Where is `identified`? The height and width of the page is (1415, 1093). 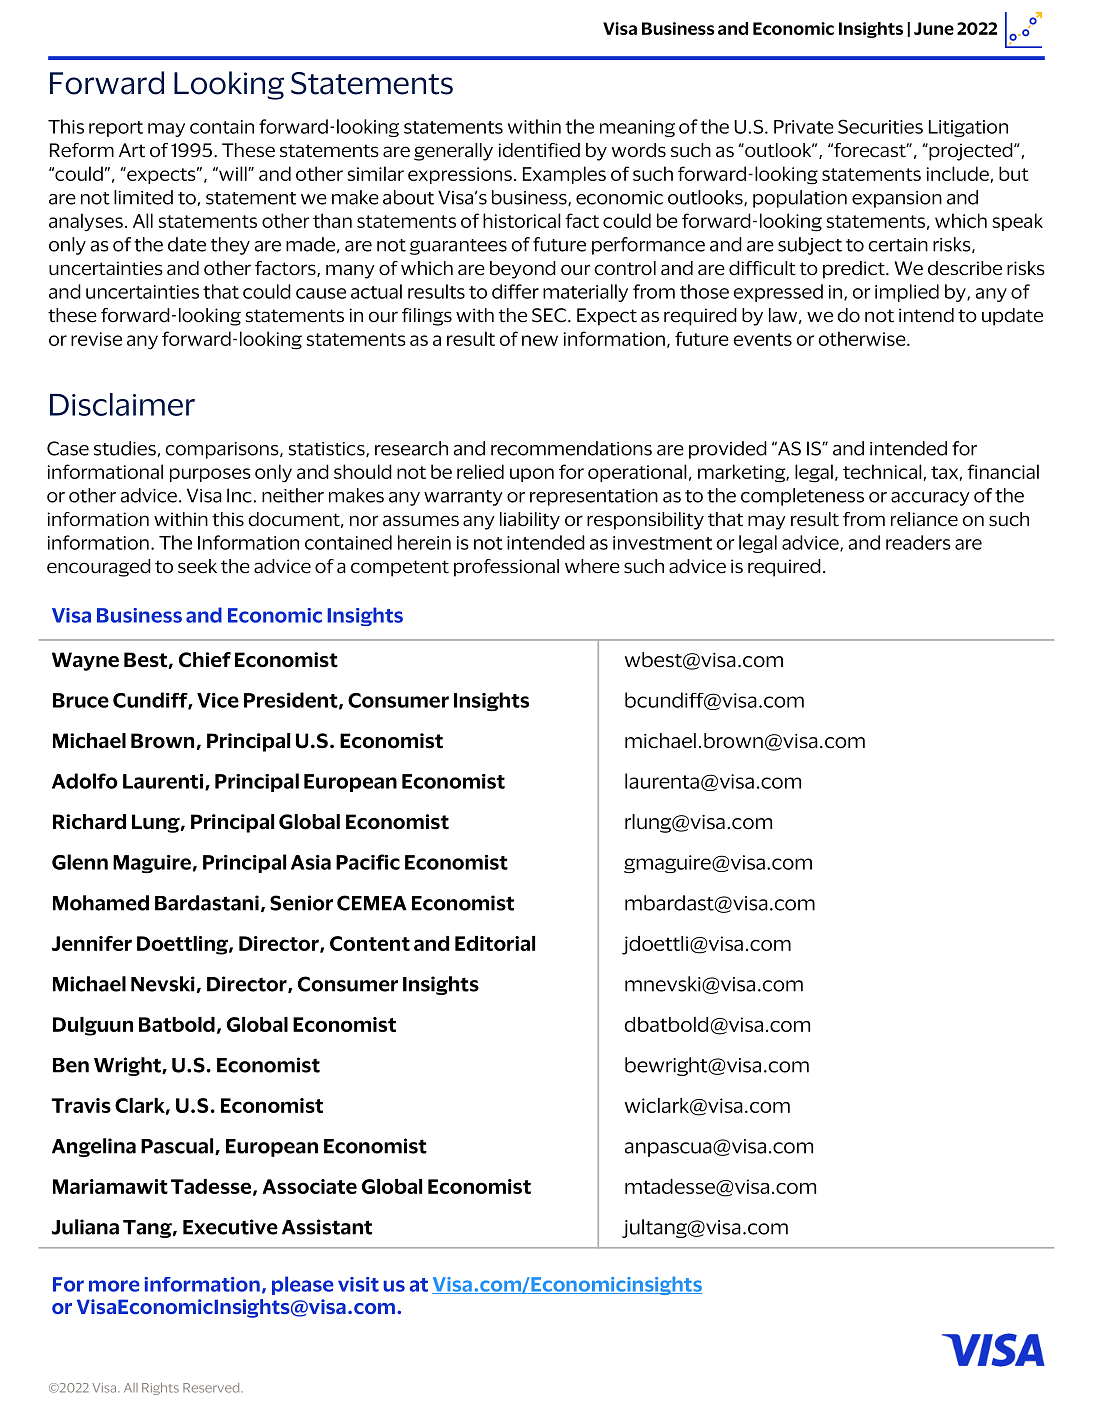 identified is located at coordinates (539, 150).
